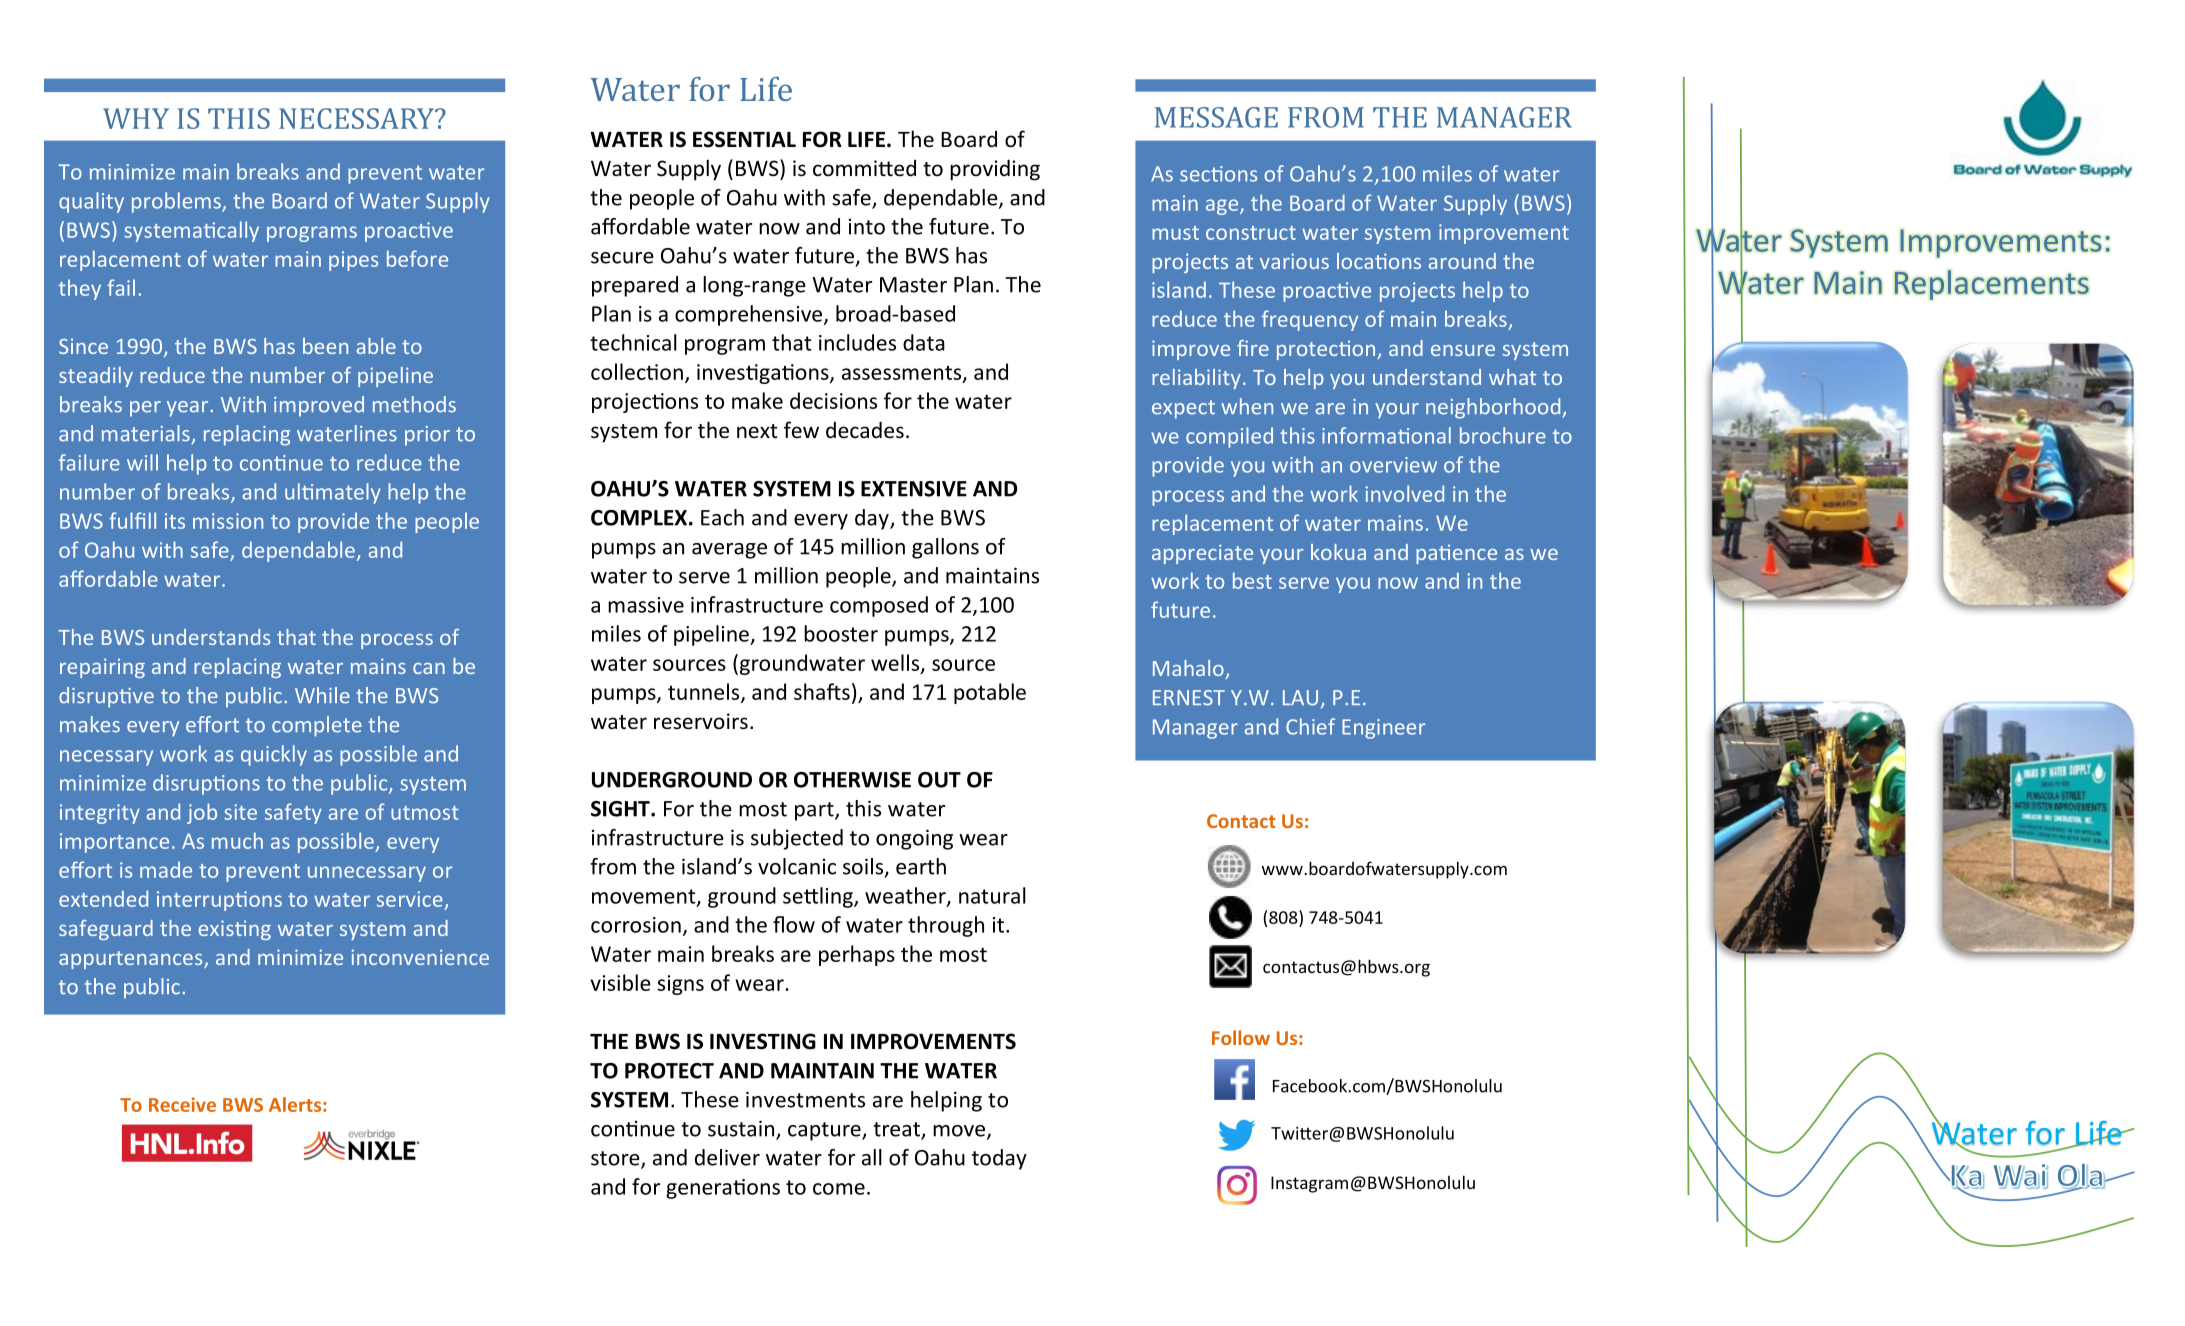 The width and height of the page is (2185, 1326). Describe the element at coordinates (727, 1157) in the page. I see `deliver` at that location.
